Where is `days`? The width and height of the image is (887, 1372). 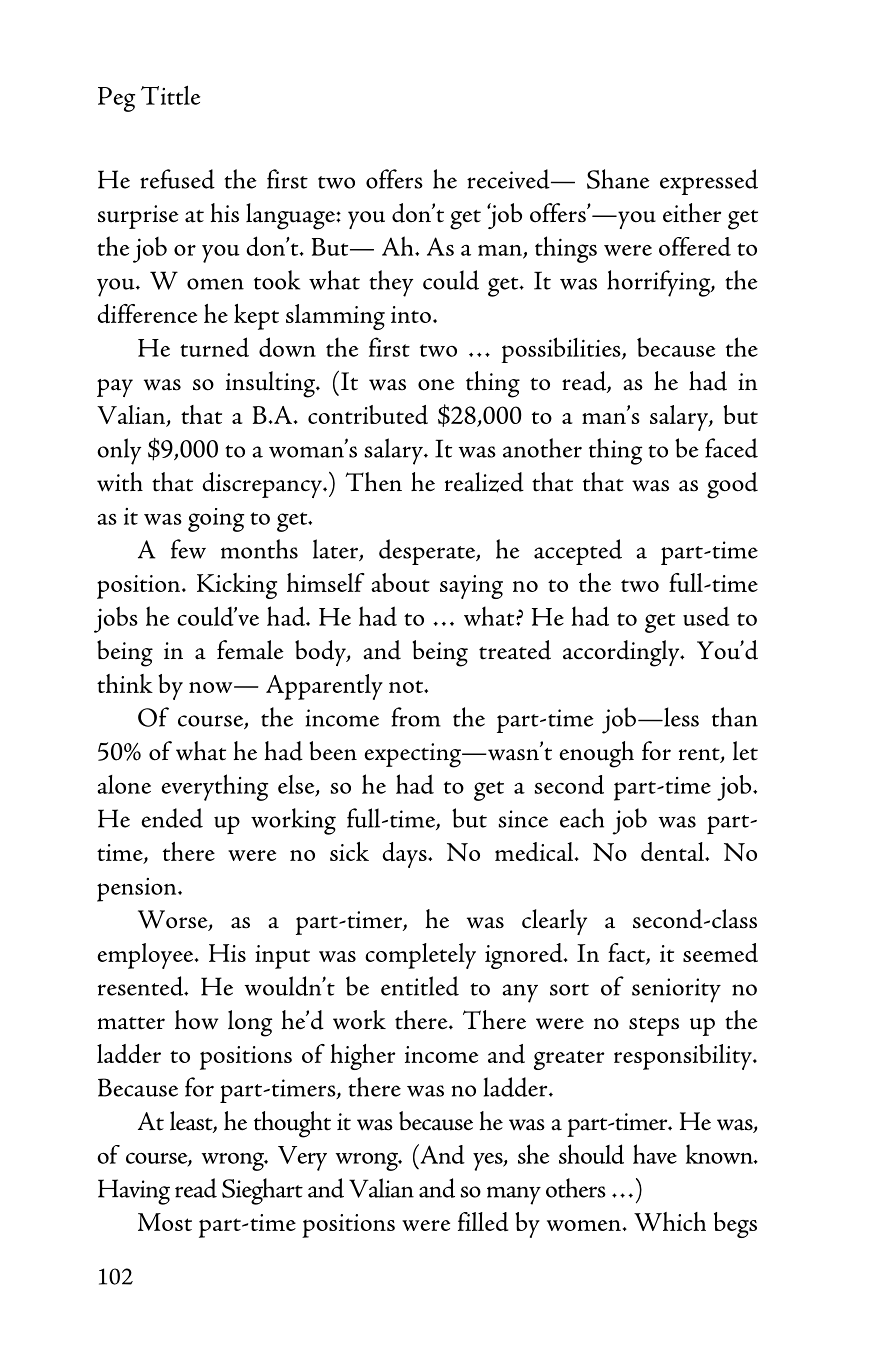 days is located at coordinates (405, 855).
